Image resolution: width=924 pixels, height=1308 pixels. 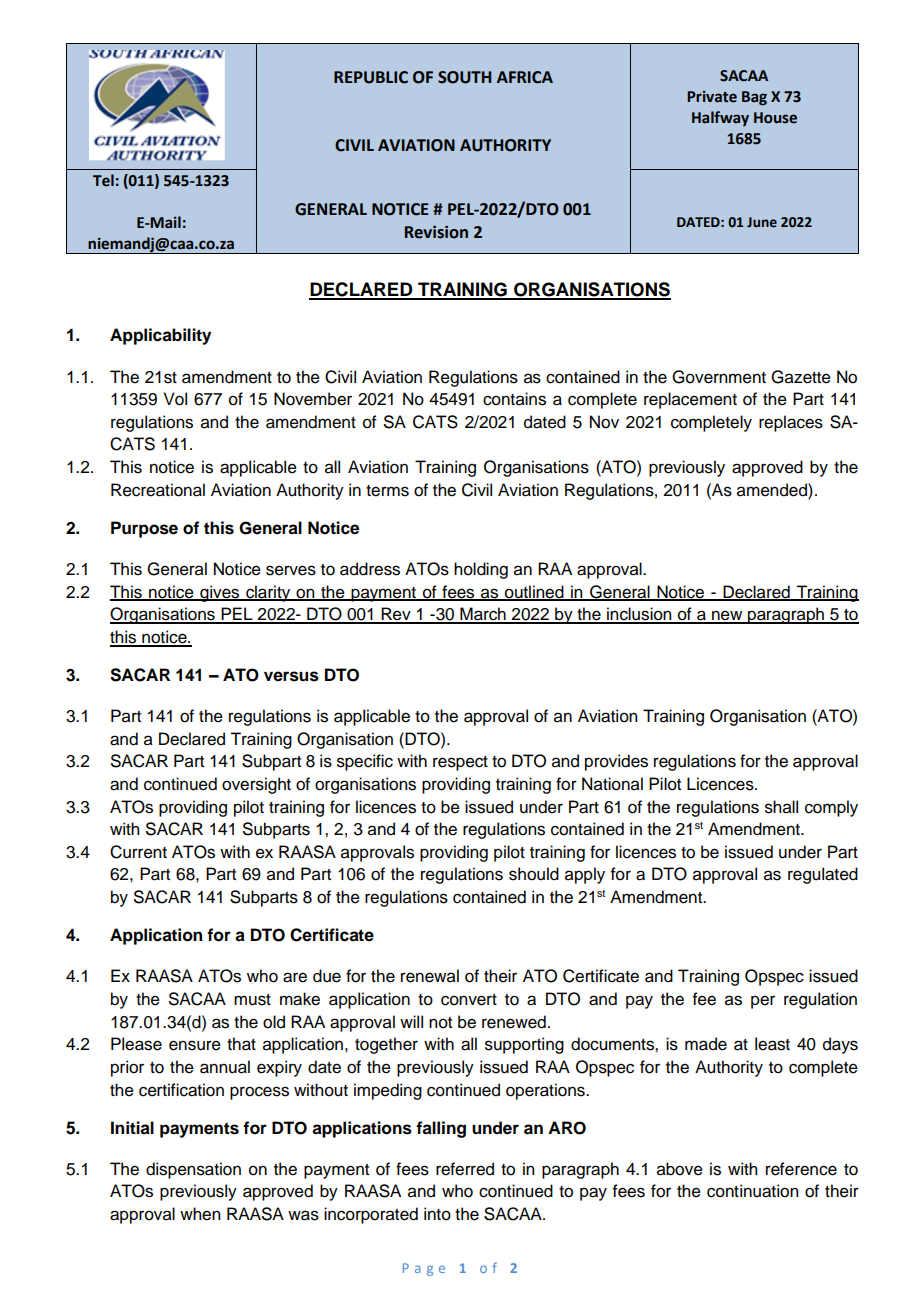 I want to click on contains, so click(x=514, y=399).
